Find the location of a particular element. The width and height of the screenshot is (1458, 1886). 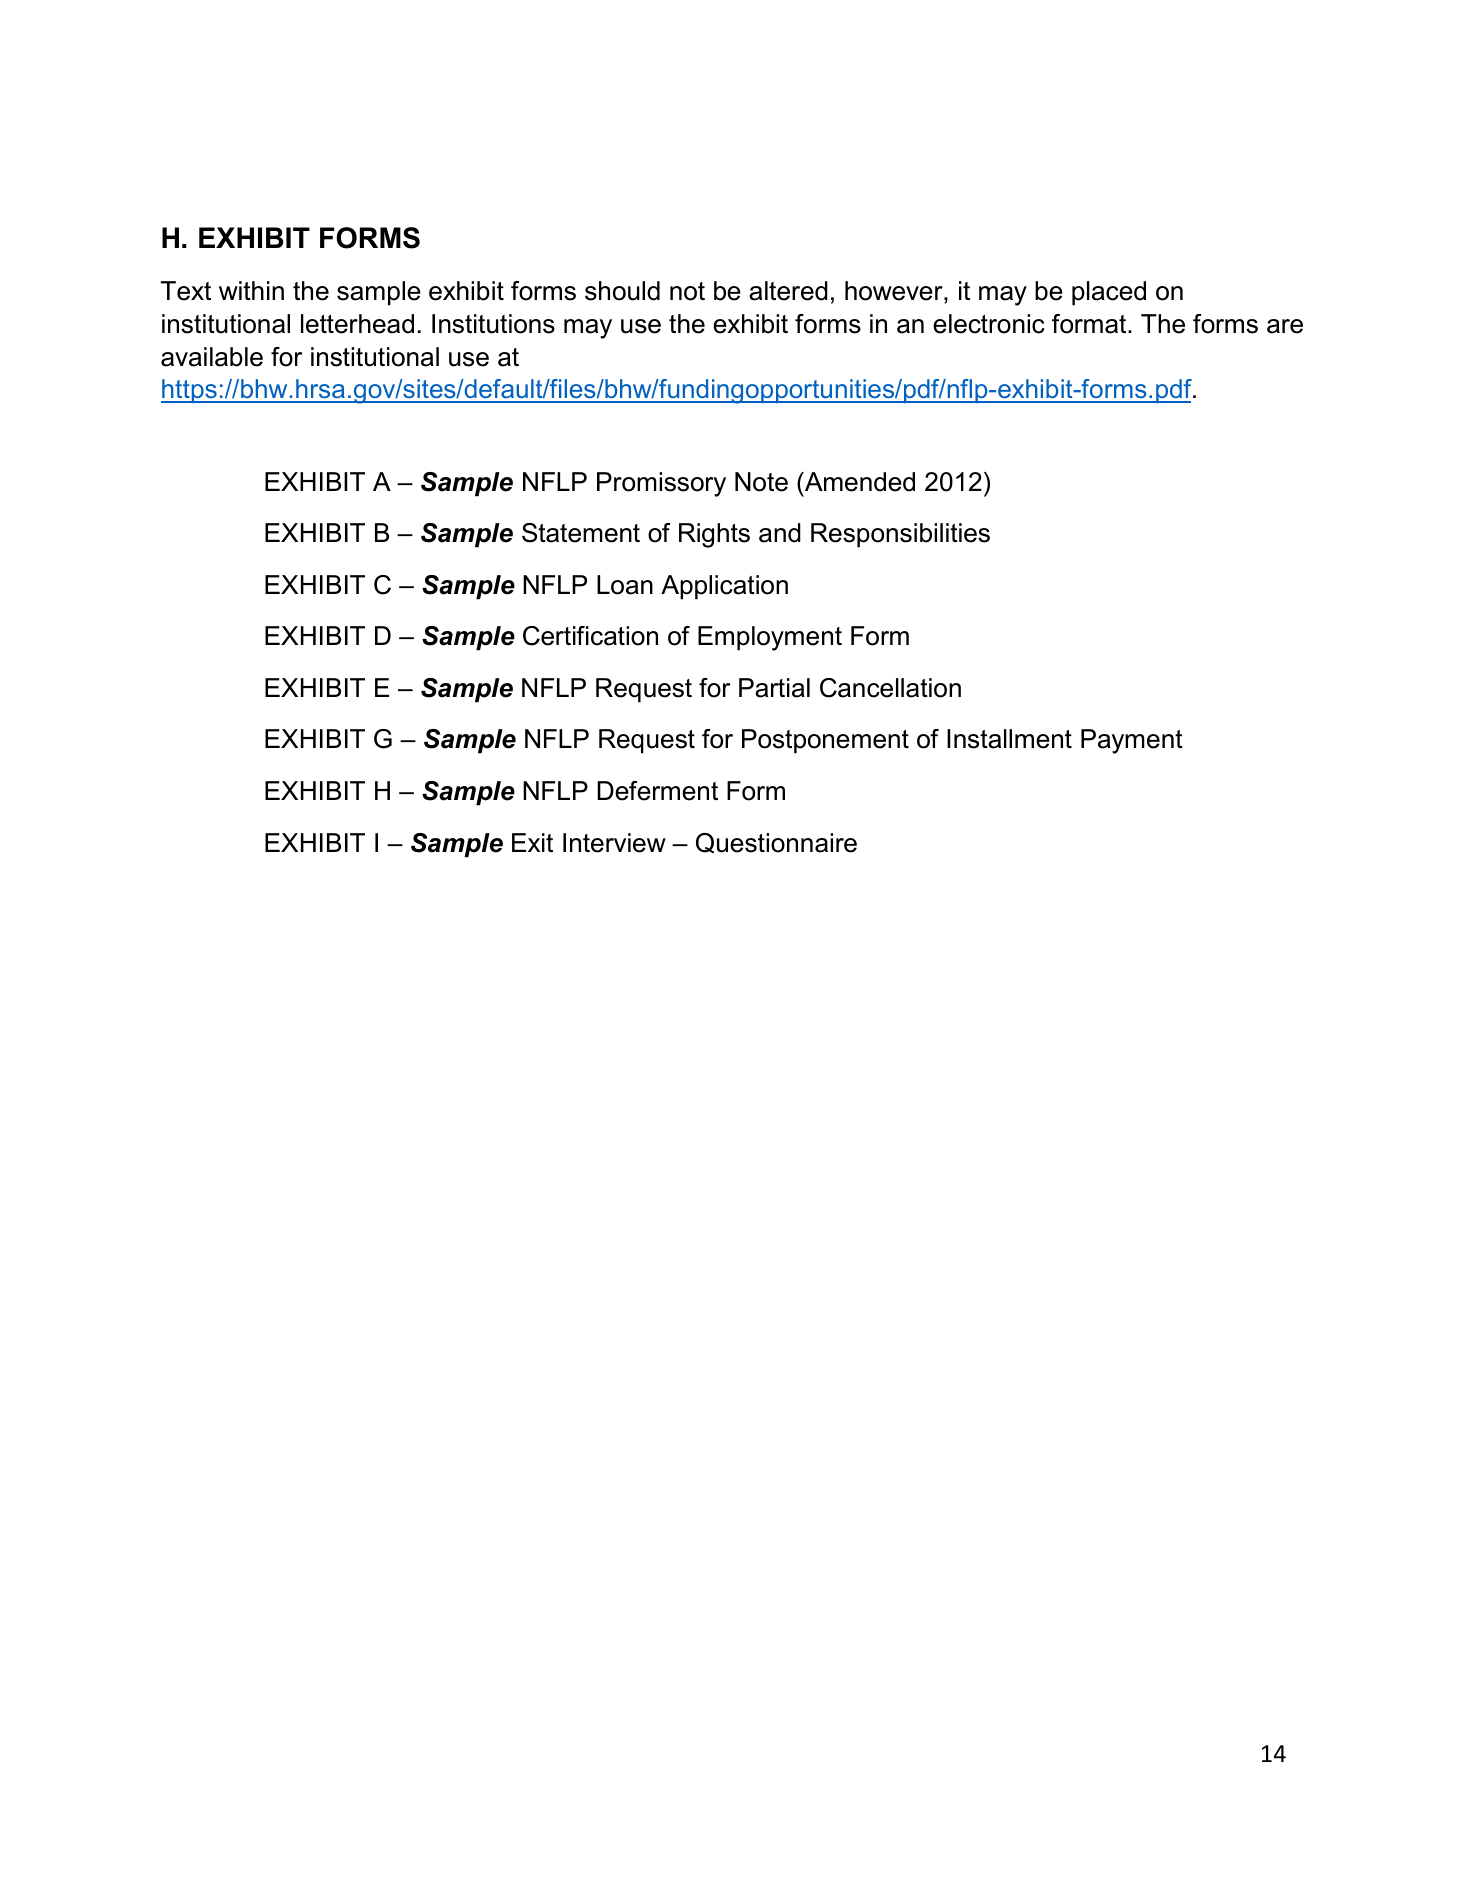

placed is located at coordinates (1109, 293).
